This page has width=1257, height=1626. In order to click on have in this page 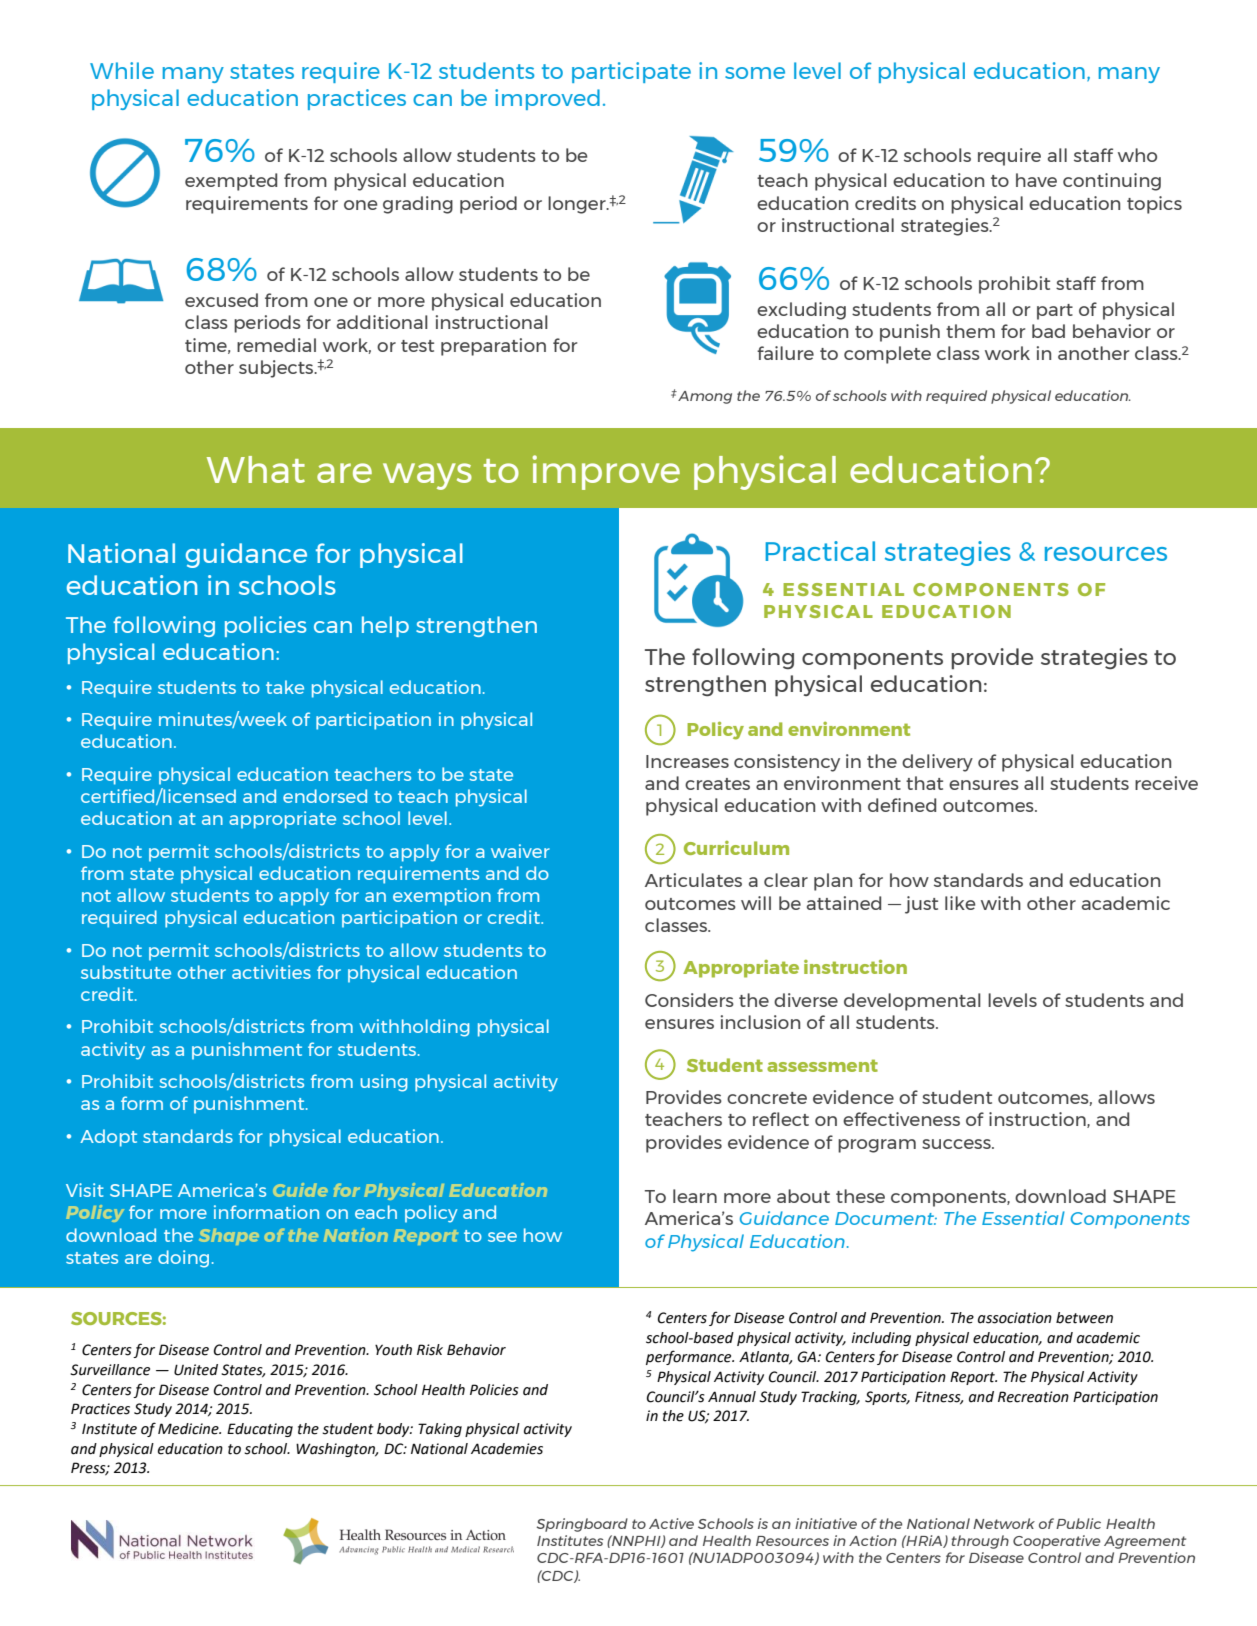, I will do `click(1036, 180)`.
